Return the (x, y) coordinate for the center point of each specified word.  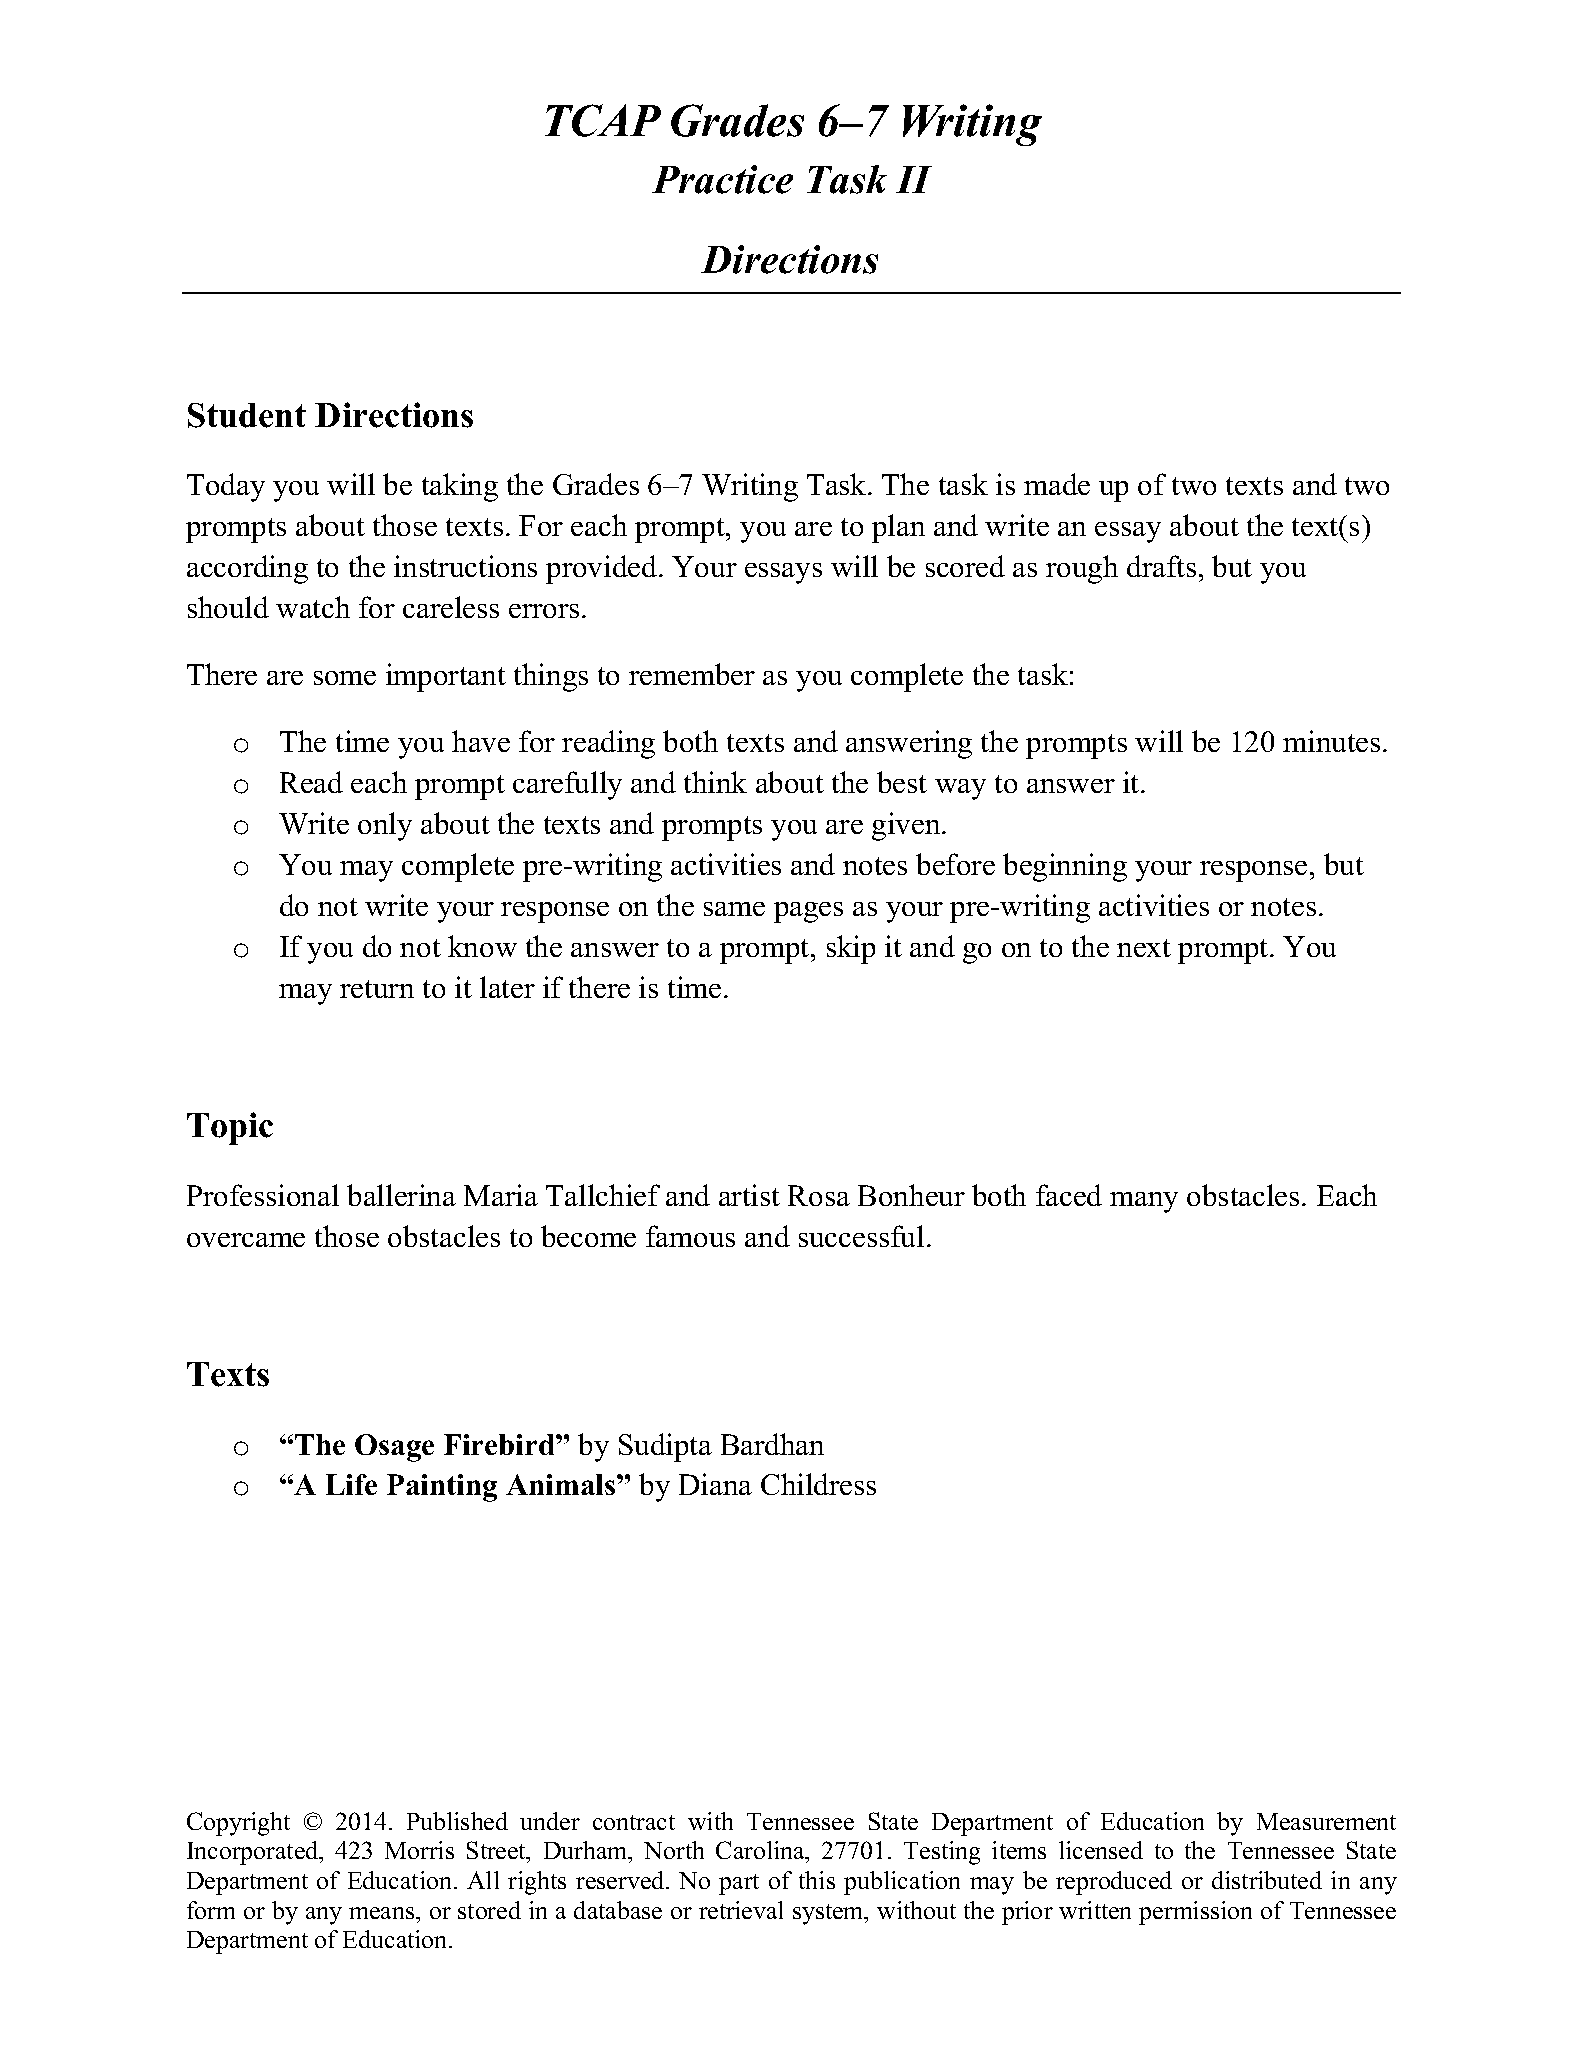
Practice (722, 179)
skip (851, 949)
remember (692, 674)
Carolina (761, 1850)
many (1144, 1202)
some (345, 678)
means (383, 1913)
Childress (818, 1484)
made (1057, 484)
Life (351, 1484)
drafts (1161, 566)
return (377, 989)
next (1144, 948)
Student (247, 415)
